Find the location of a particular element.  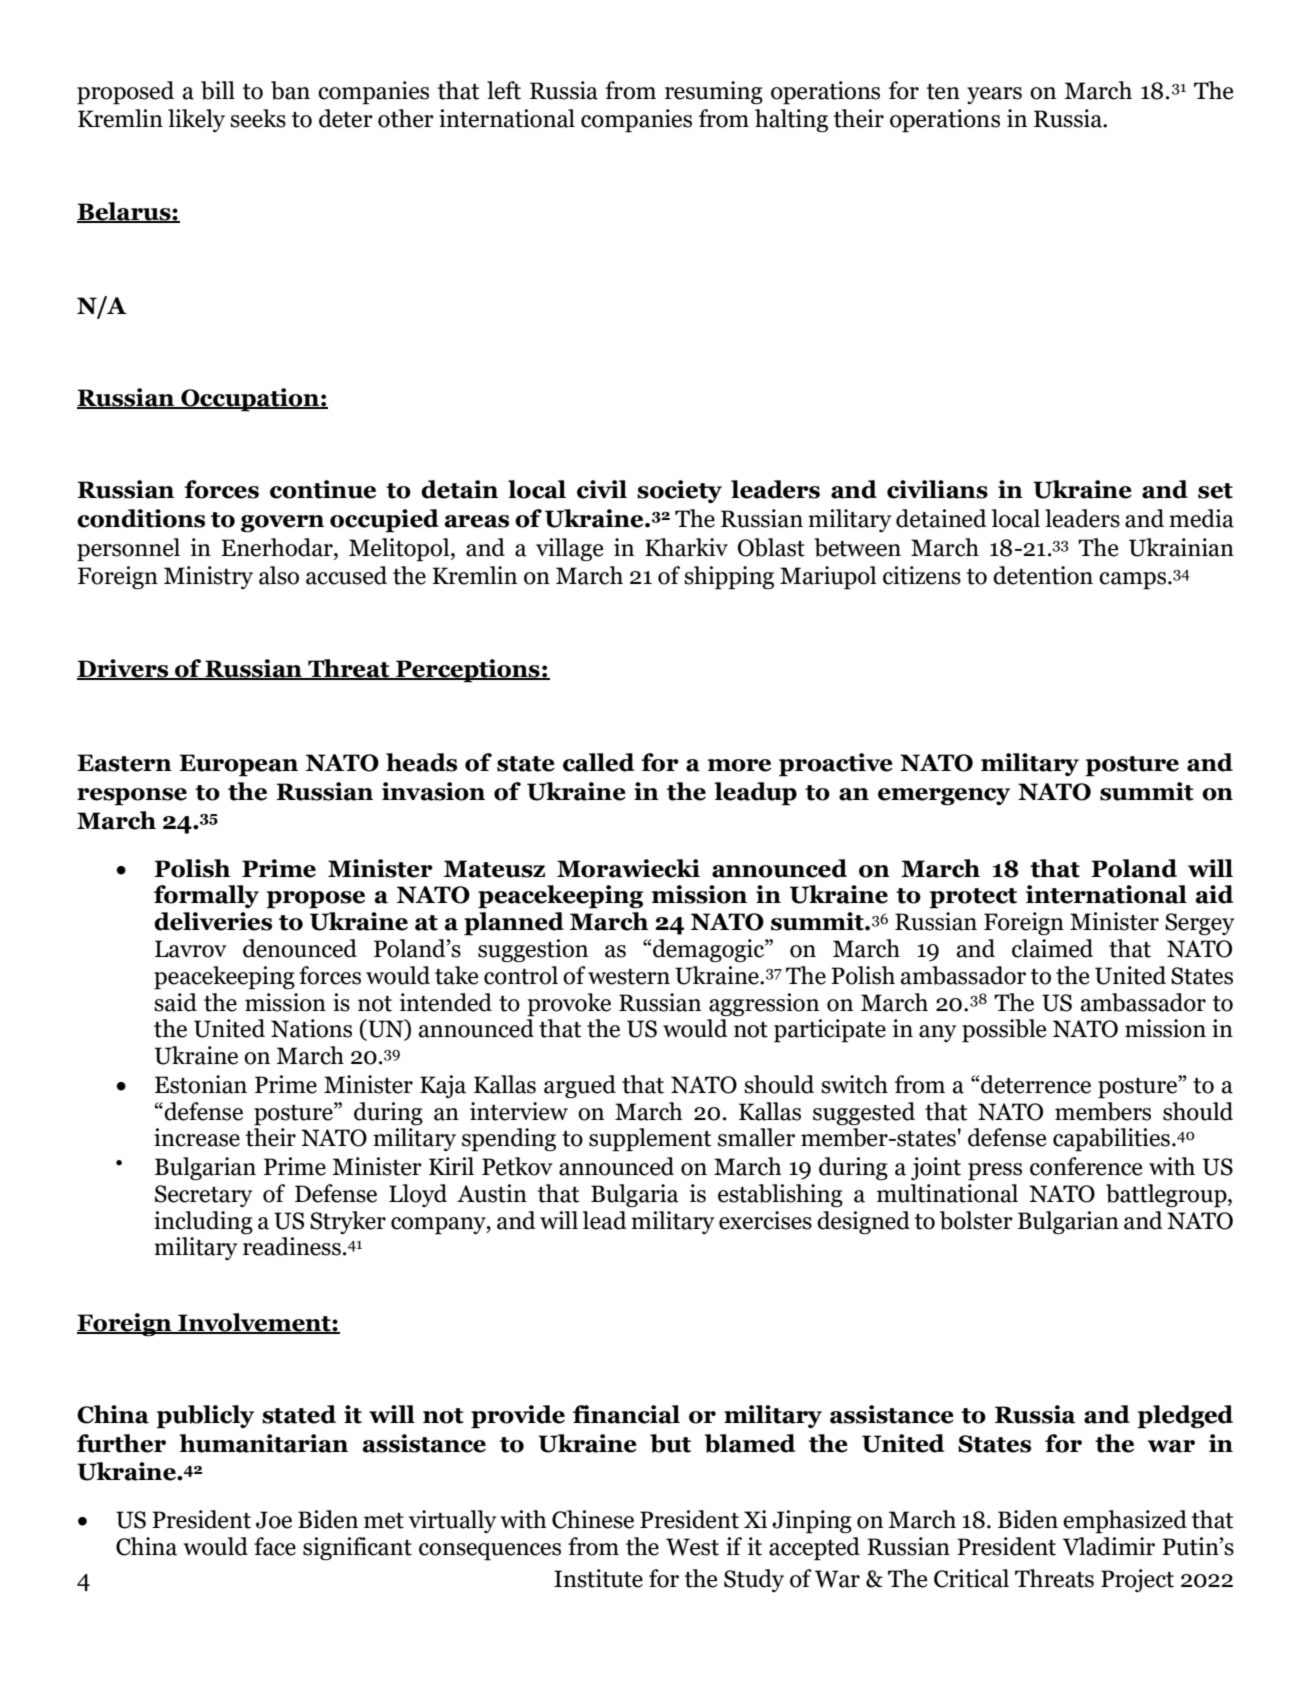

seeks is located at coordinates (258, 118).
